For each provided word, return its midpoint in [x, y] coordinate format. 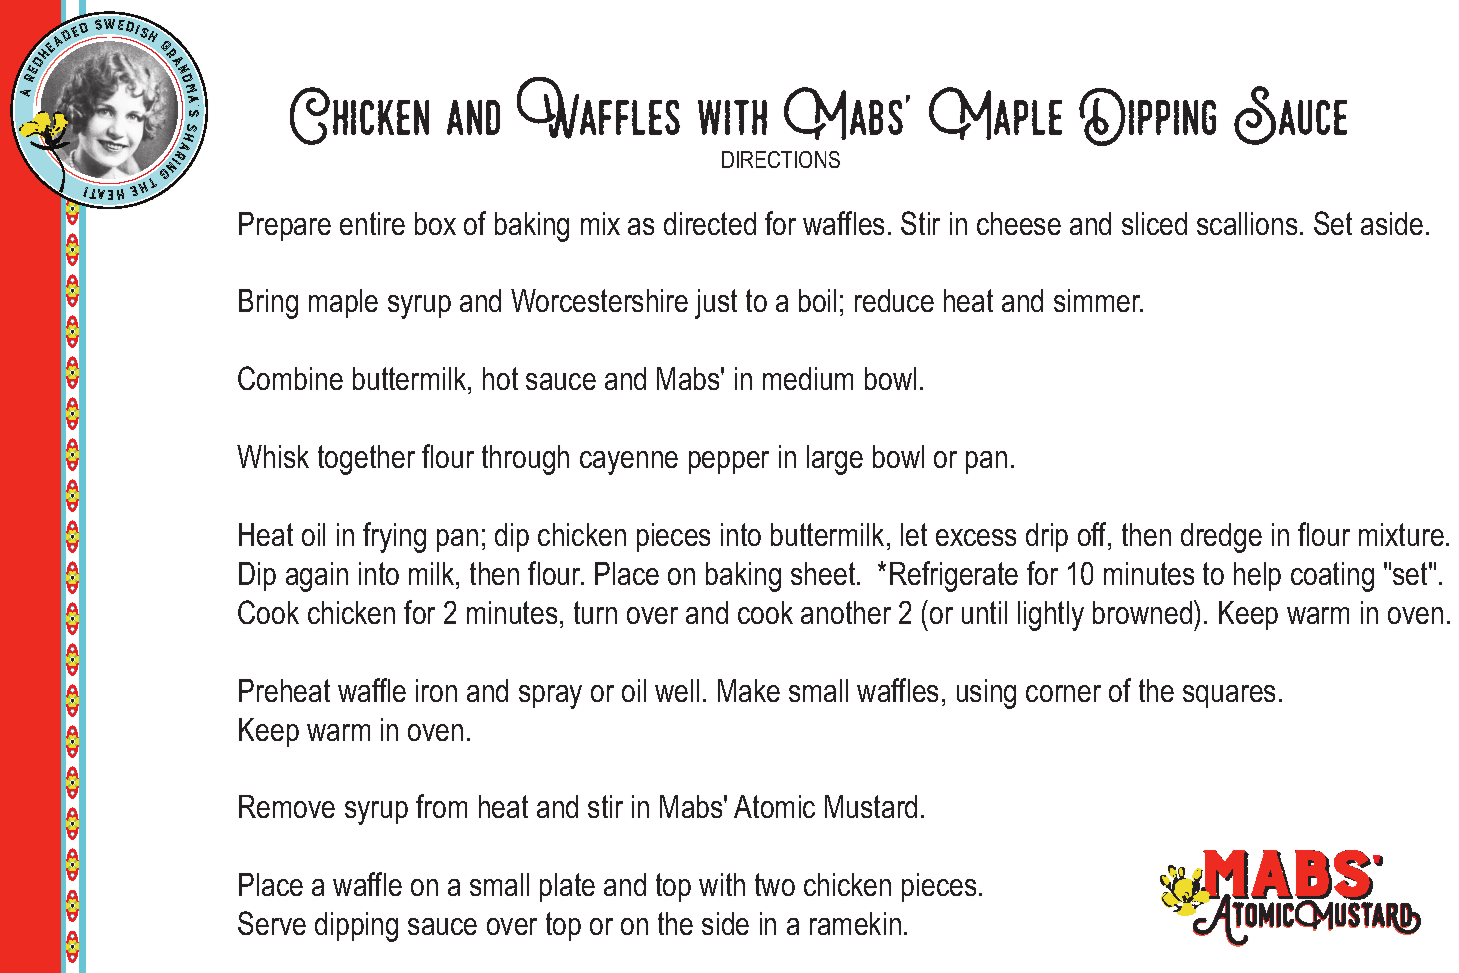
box [435, 223]
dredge [1221, 538]
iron [436, 690]
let [914, 534]
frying [394, 537]
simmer [1098, 300]
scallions [1247, 223]
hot [500, 378]
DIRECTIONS [781, 159]
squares [1229, 696]
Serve [272, 923]
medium [808, 378]
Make [749, 690]
